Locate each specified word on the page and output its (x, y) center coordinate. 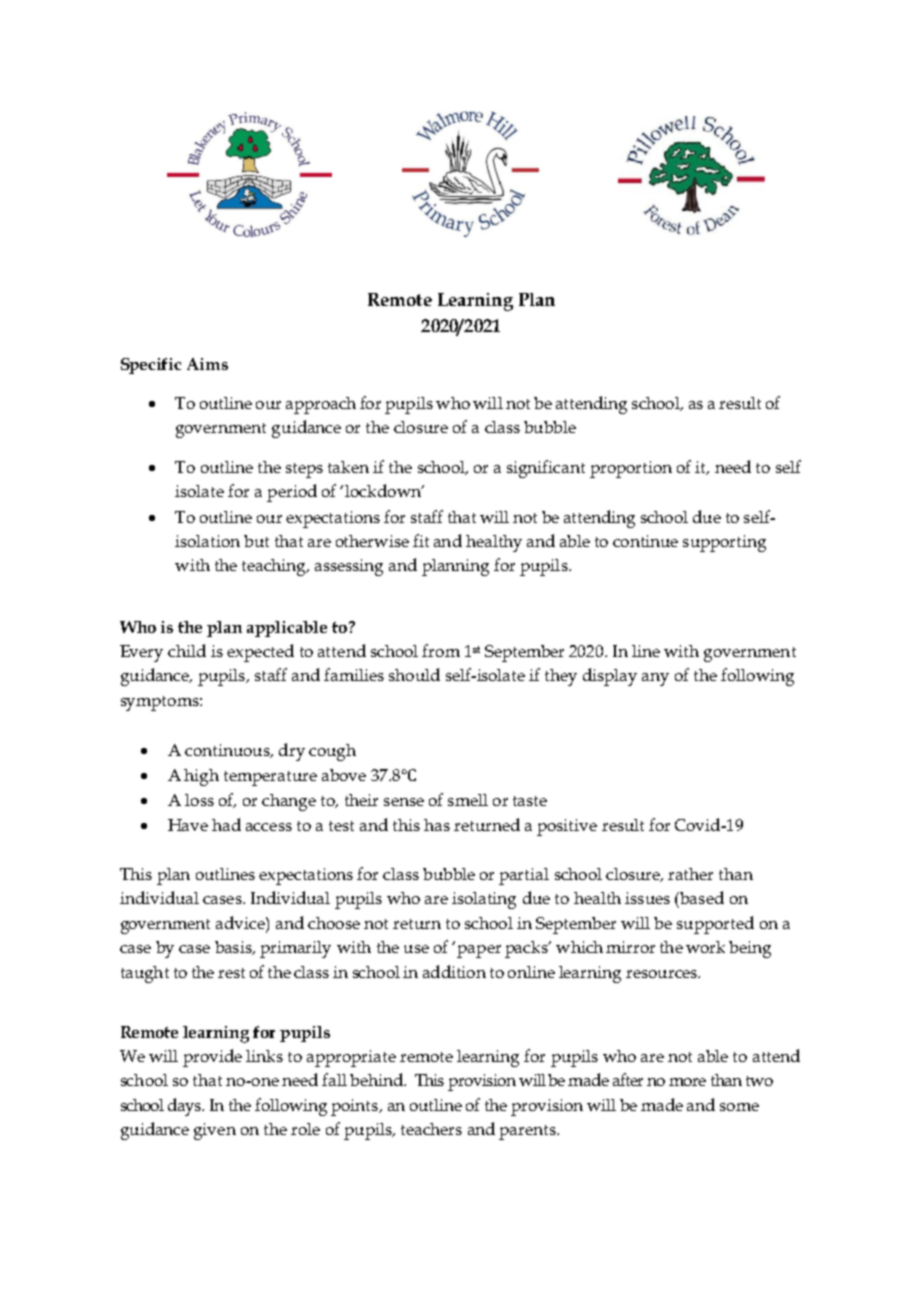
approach (321, 405)
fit (421, 540)
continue (645, 541)
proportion (631, 469)
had (226, 824)
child (187, 650)
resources (662, 974)
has (437, 825)
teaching (275, 567)
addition (454, 971)
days (186, 1107)
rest (231, 973)
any (655, 679)
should (414, 674)
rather (690, 874)
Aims (207, 364)
